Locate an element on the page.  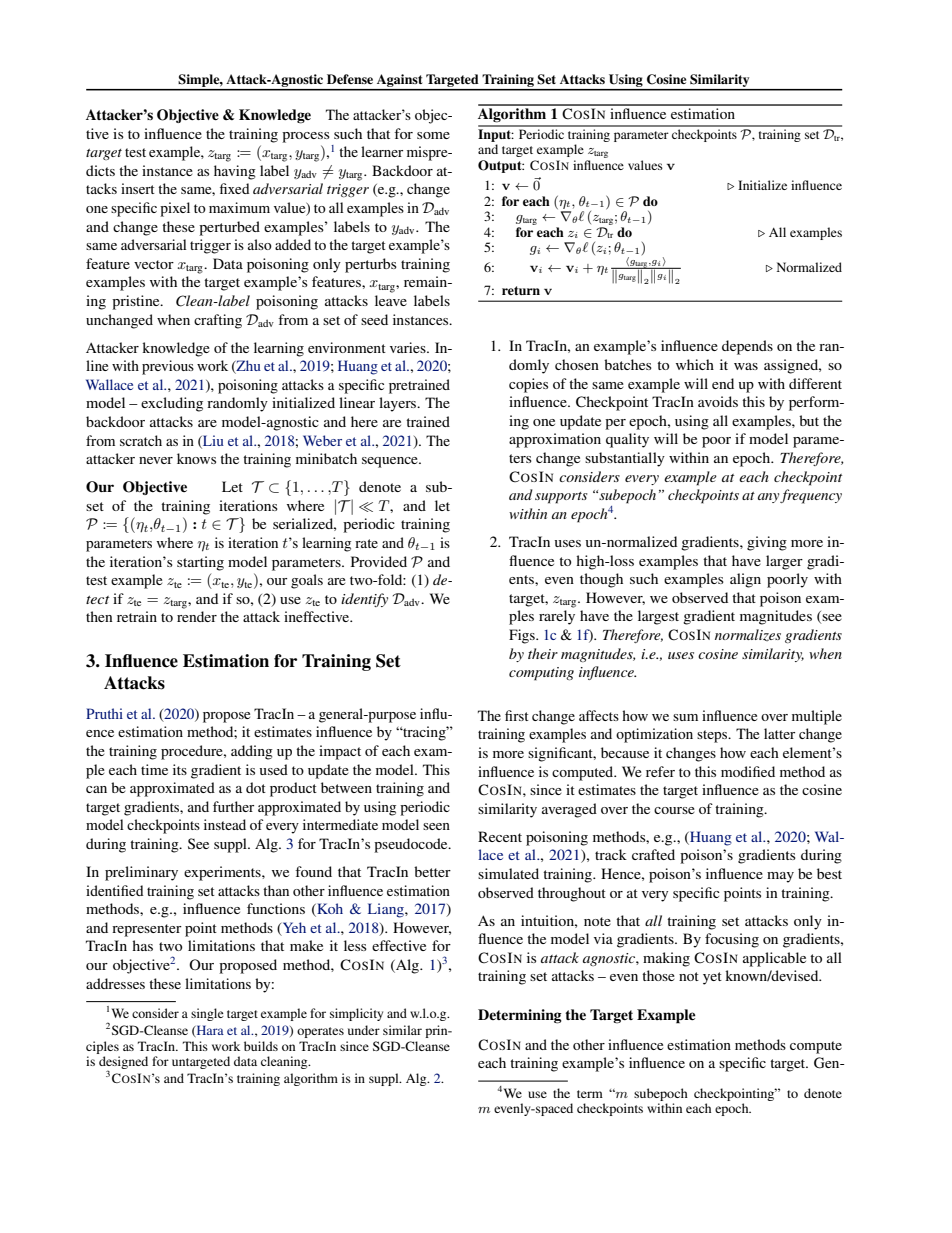
single is located at coordinates (207, 1014).
